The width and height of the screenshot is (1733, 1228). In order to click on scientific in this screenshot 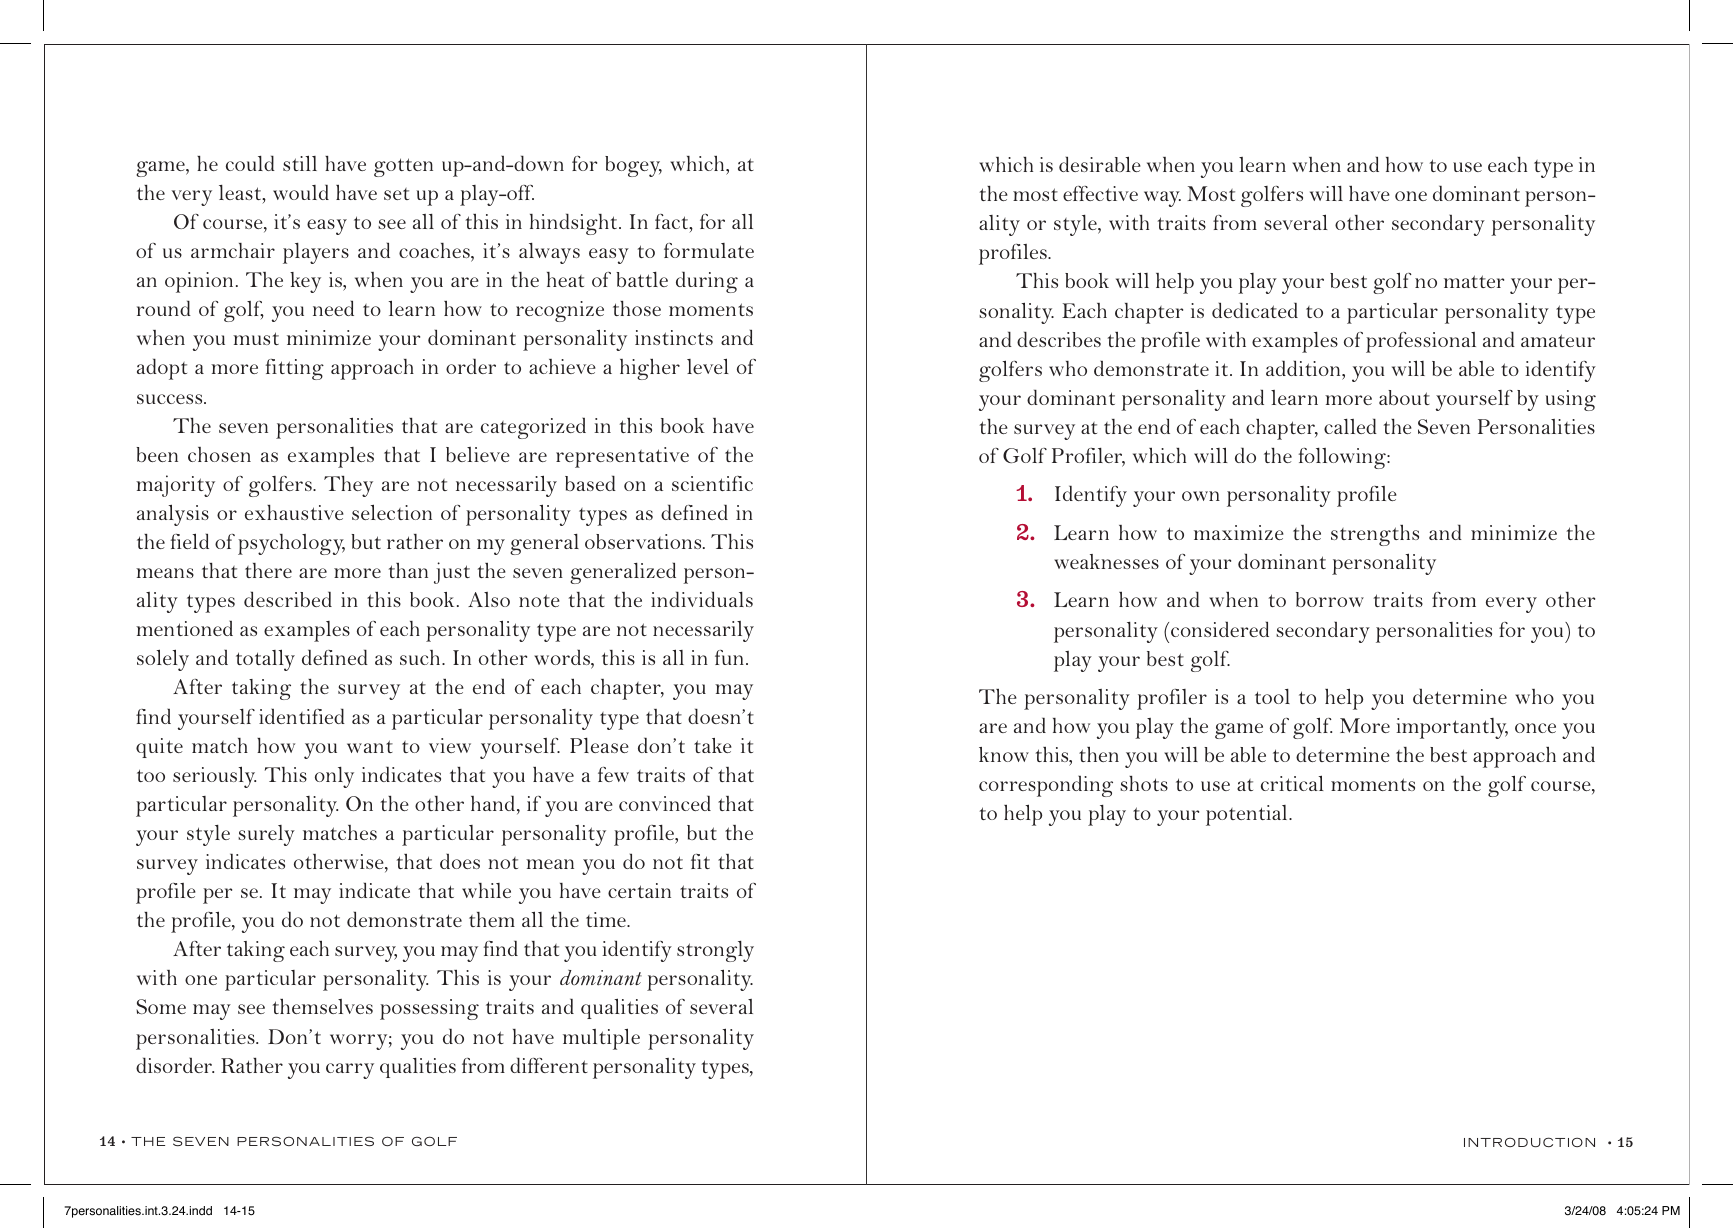, I will do `click(712, 483)`.
